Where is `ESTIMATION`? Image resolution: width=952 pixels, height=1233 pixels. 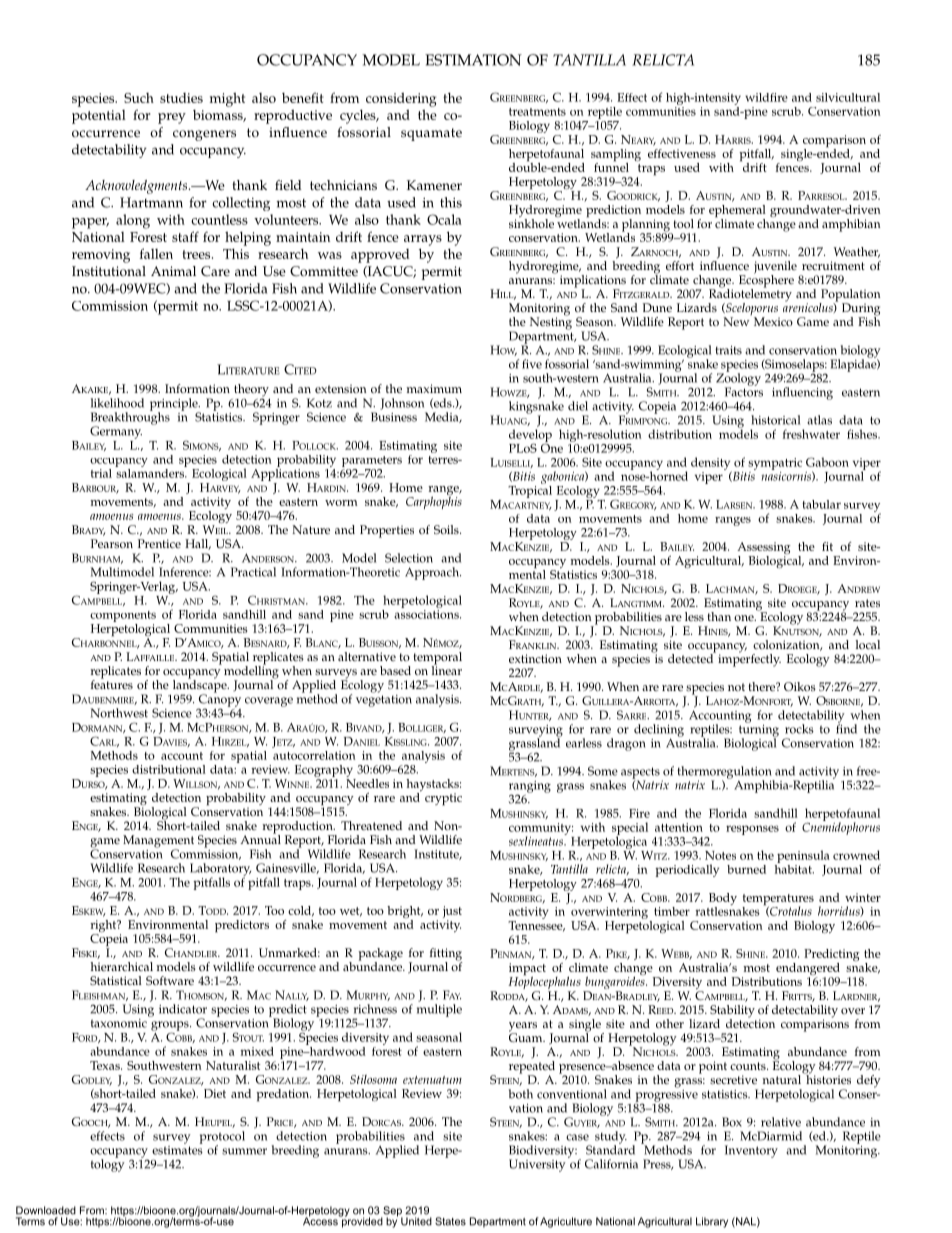
ESTIMATION is located at coordinates (473, 60).
